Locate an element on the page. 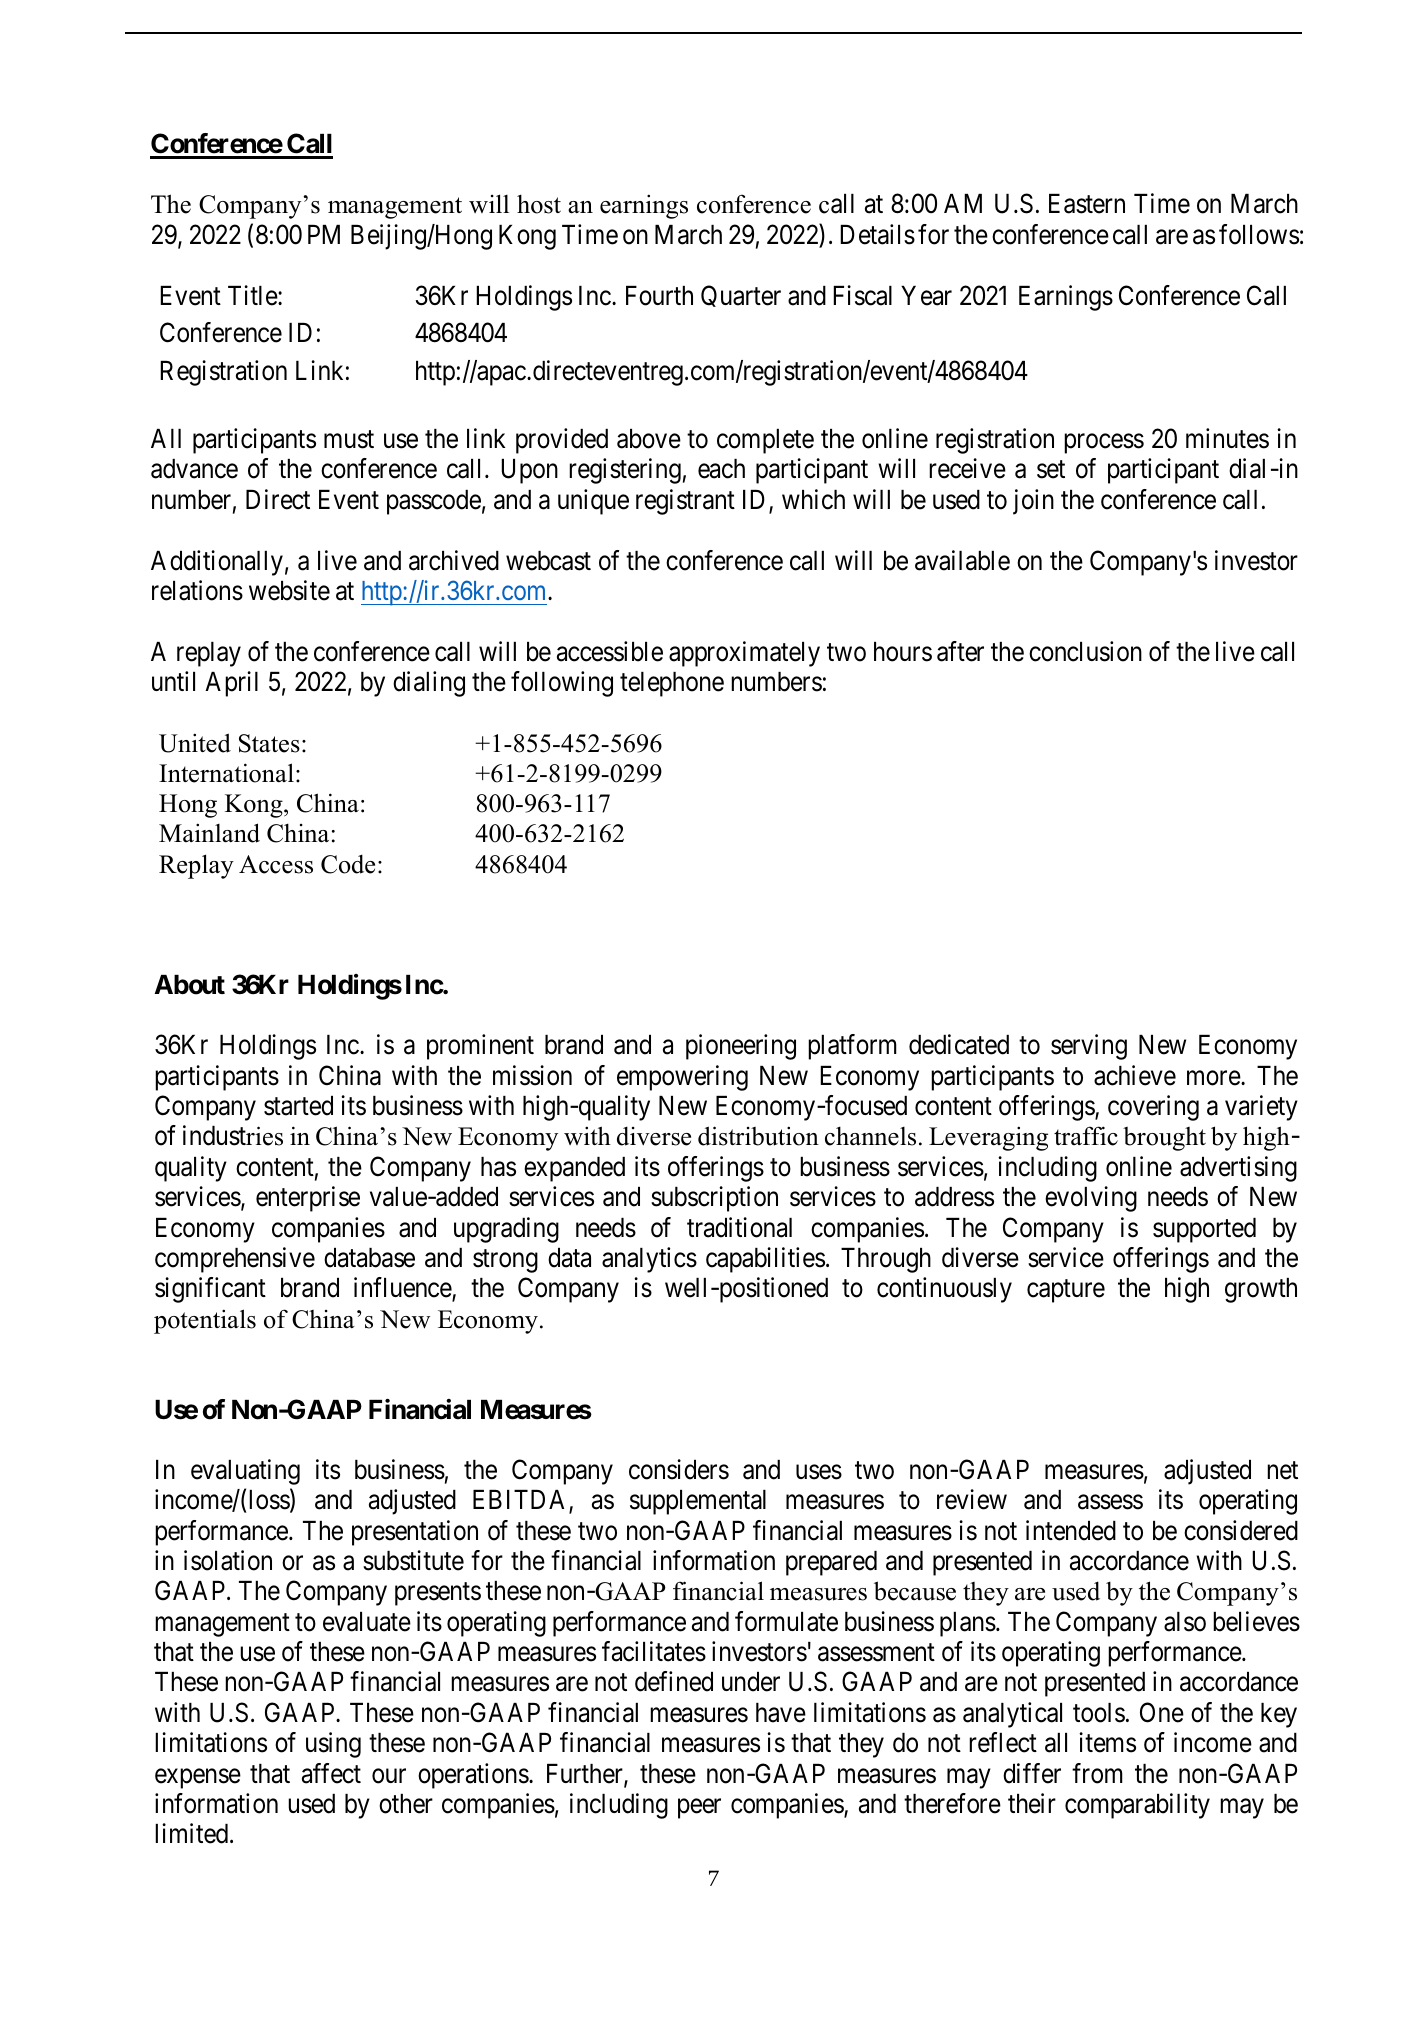 This page has height=2018, width=1427. comparability is located at coordinates (1137, 1806).
